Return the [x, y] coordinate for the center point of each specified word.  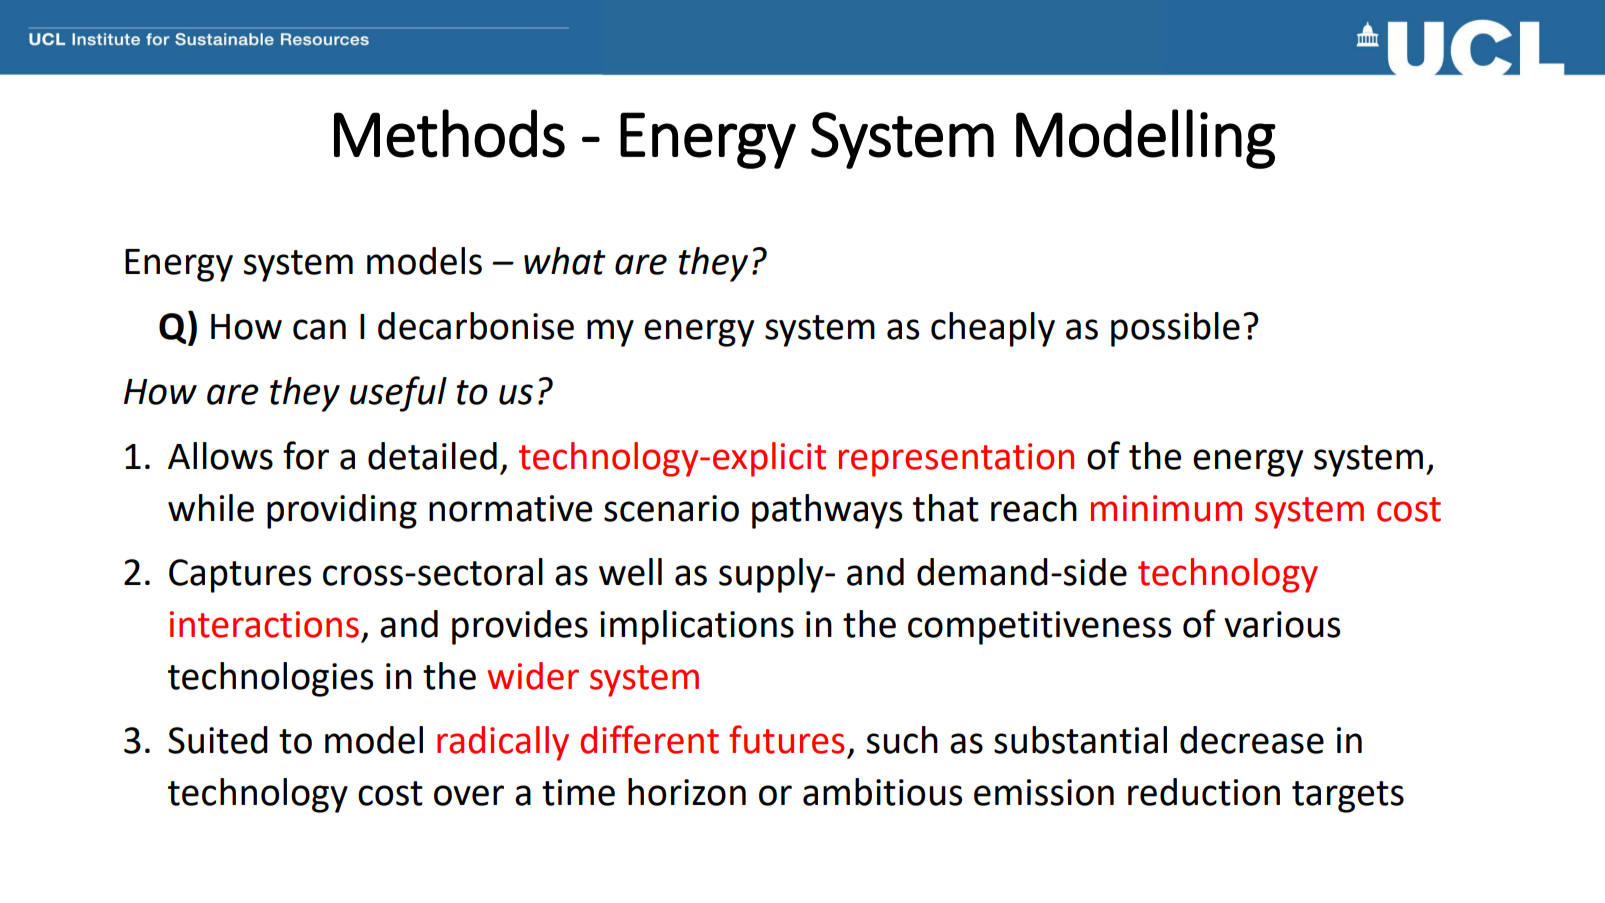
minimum [1166, 508]
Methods [449, 133]
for [306, 455]
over [469, 795]
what [565, 261]
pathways [827, 511]
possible [1175, 329]
